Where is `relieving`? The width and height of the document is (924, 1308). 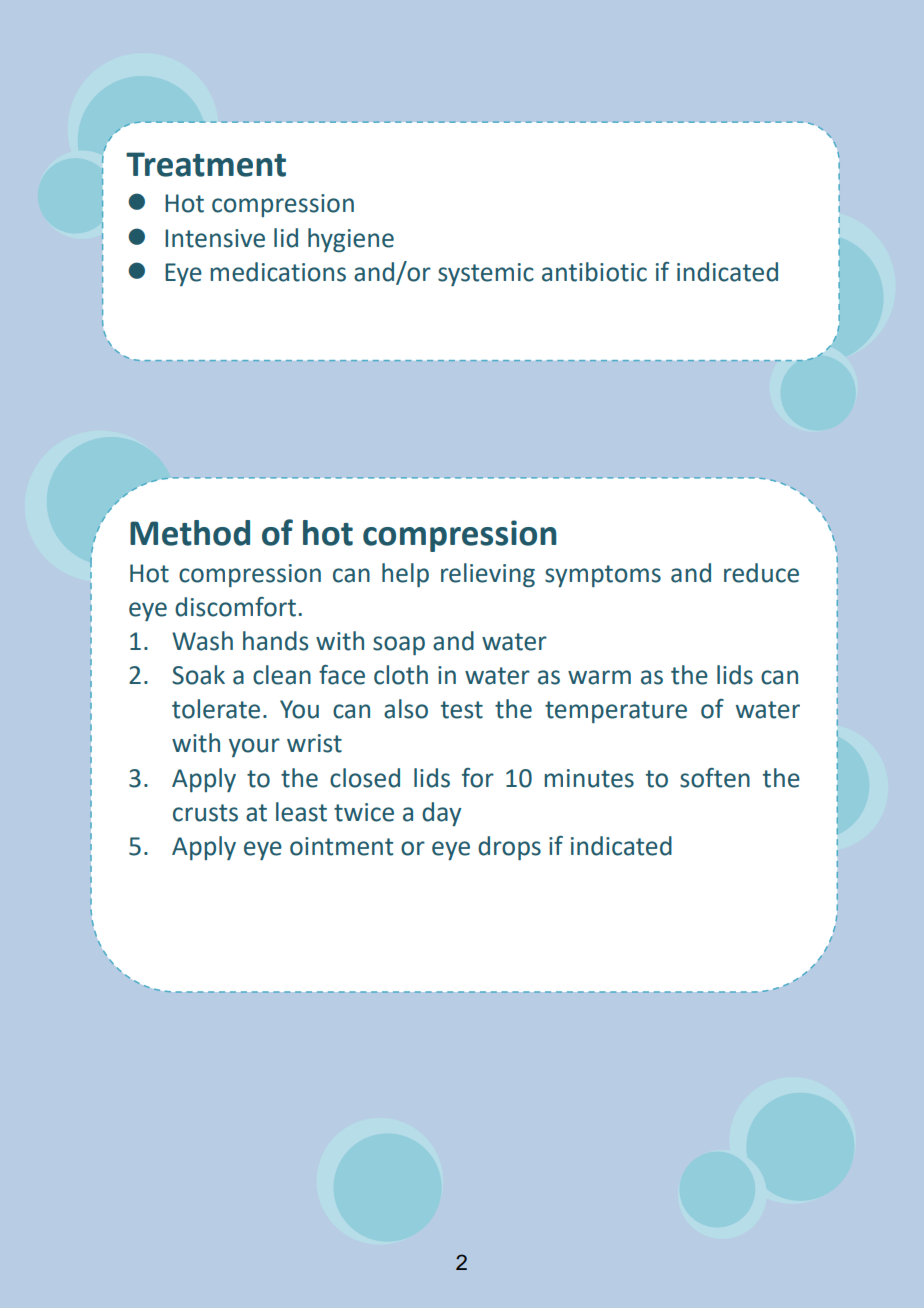 relieving is located at coordinates (488, 575).
